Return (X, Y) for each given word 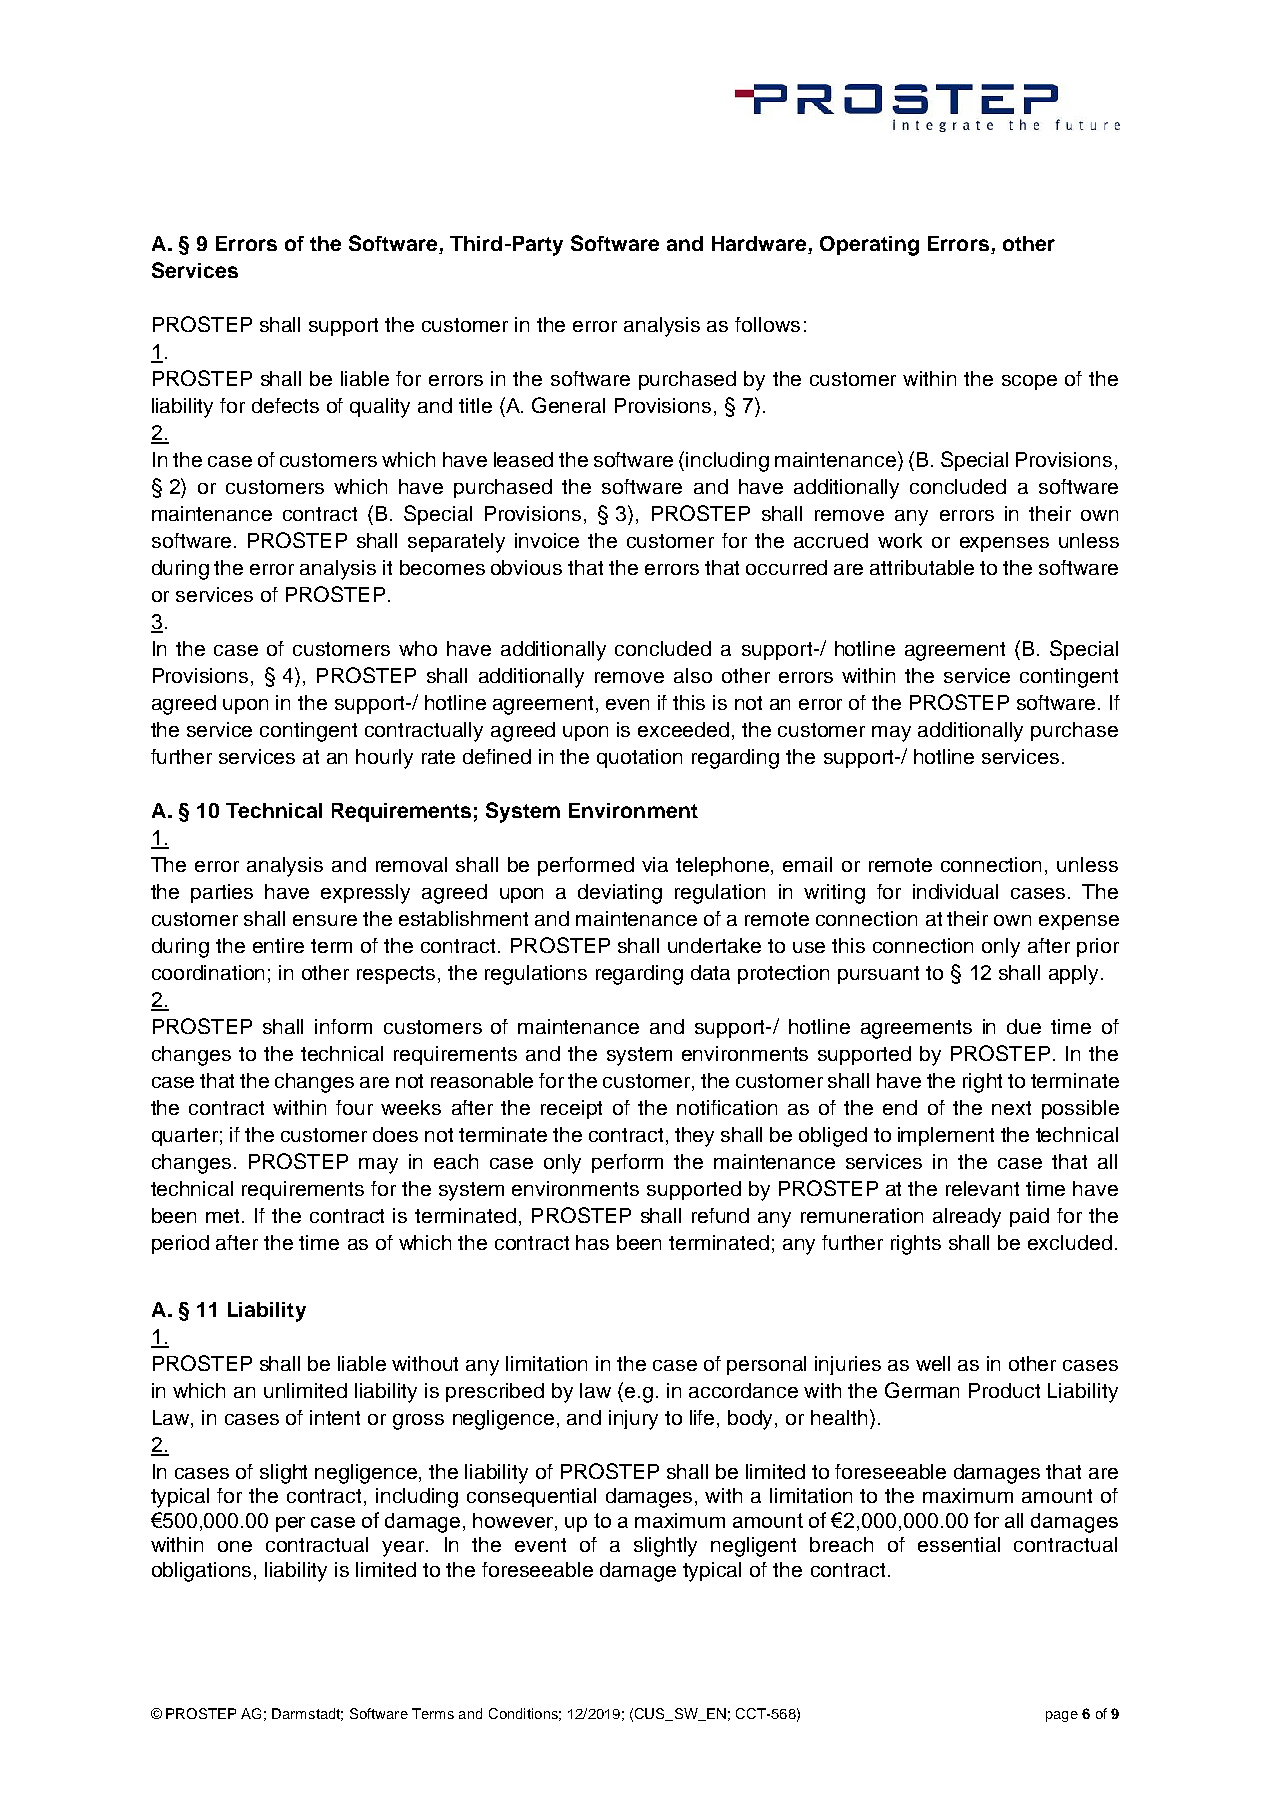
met (224, 1216)
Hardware (760, 245)
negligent (753, 1547)
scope (1029, 382)
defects (285, 405)
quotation (639, 758)
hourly (384, 759)
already (967, 1218)
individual (955, 891)
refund (720, 1215)
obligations (203, 1572)
